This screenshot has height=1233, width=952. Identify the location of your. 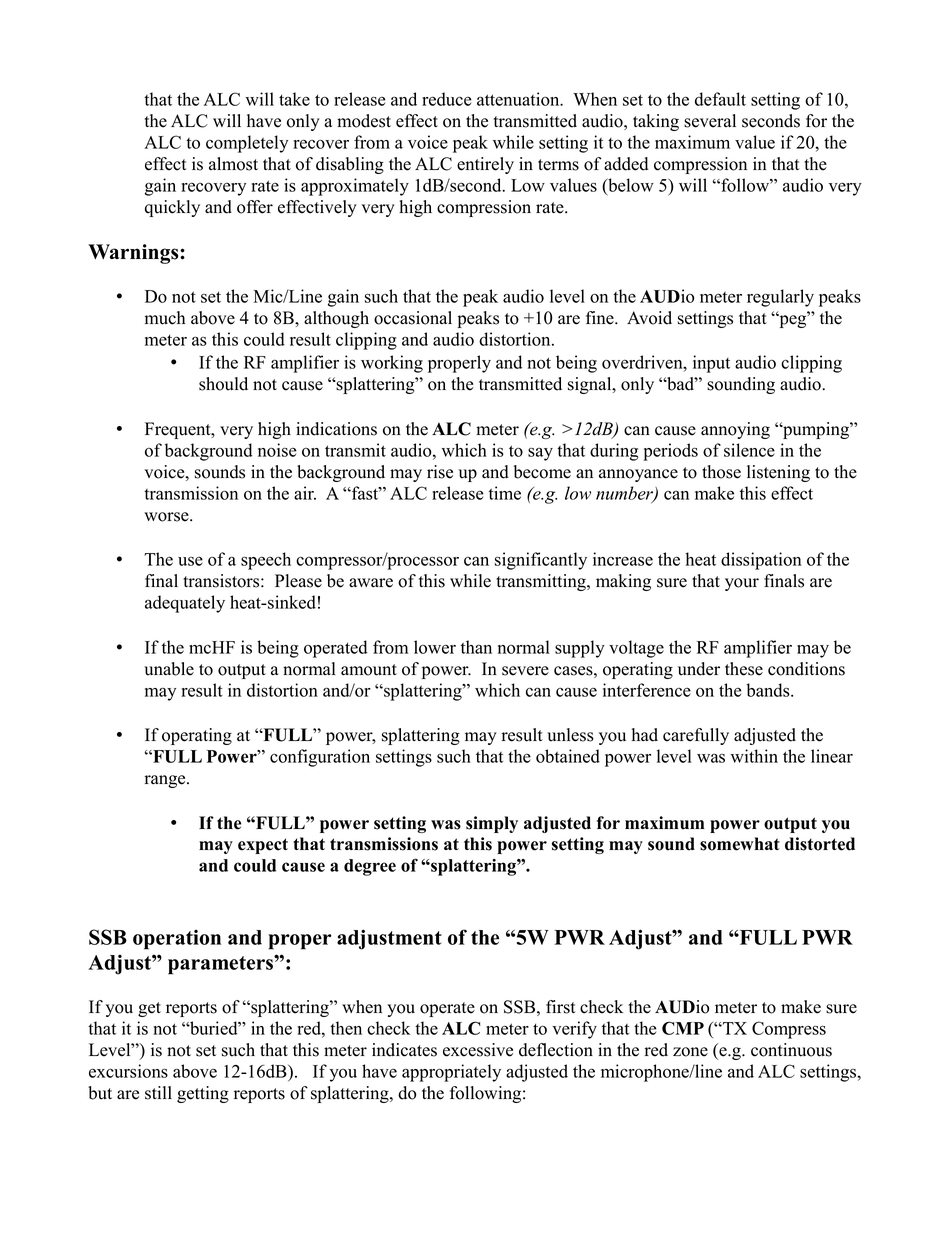
(742, 584).
